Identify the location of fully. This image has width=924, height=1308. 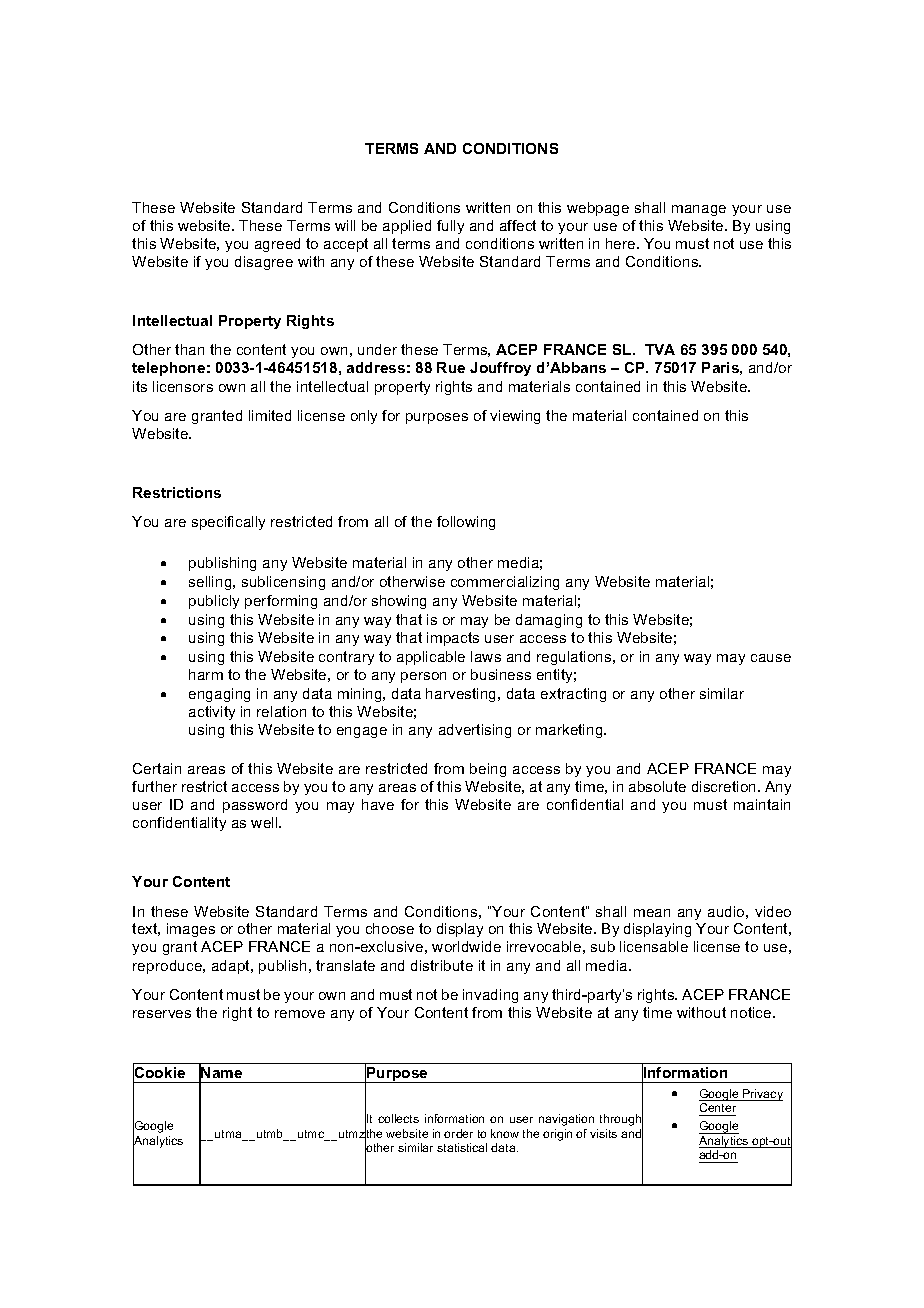
(450, 227).
